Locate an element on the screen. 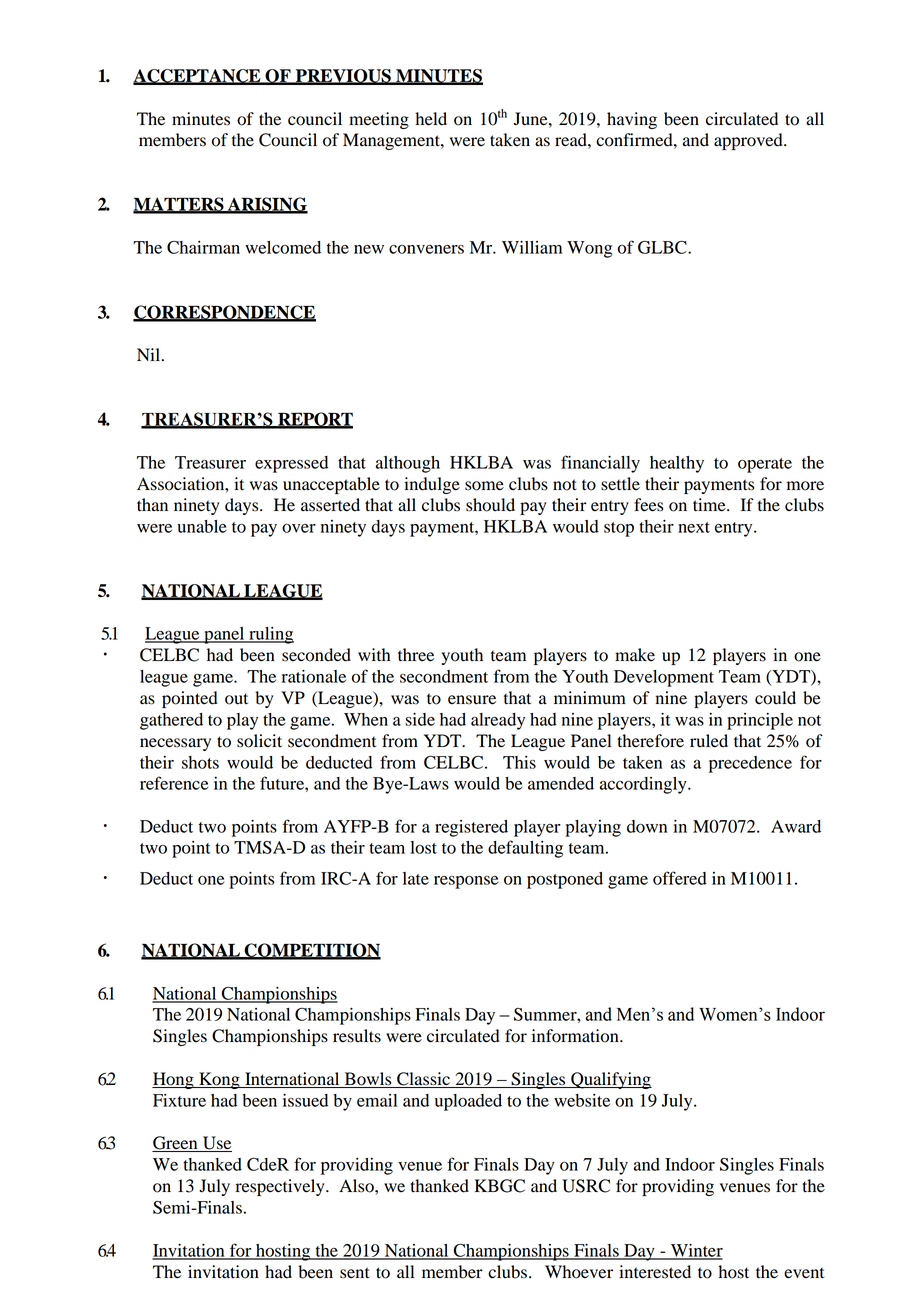 This screenshot has width=924, height=1307. response is located at coordinates (466, 882).
